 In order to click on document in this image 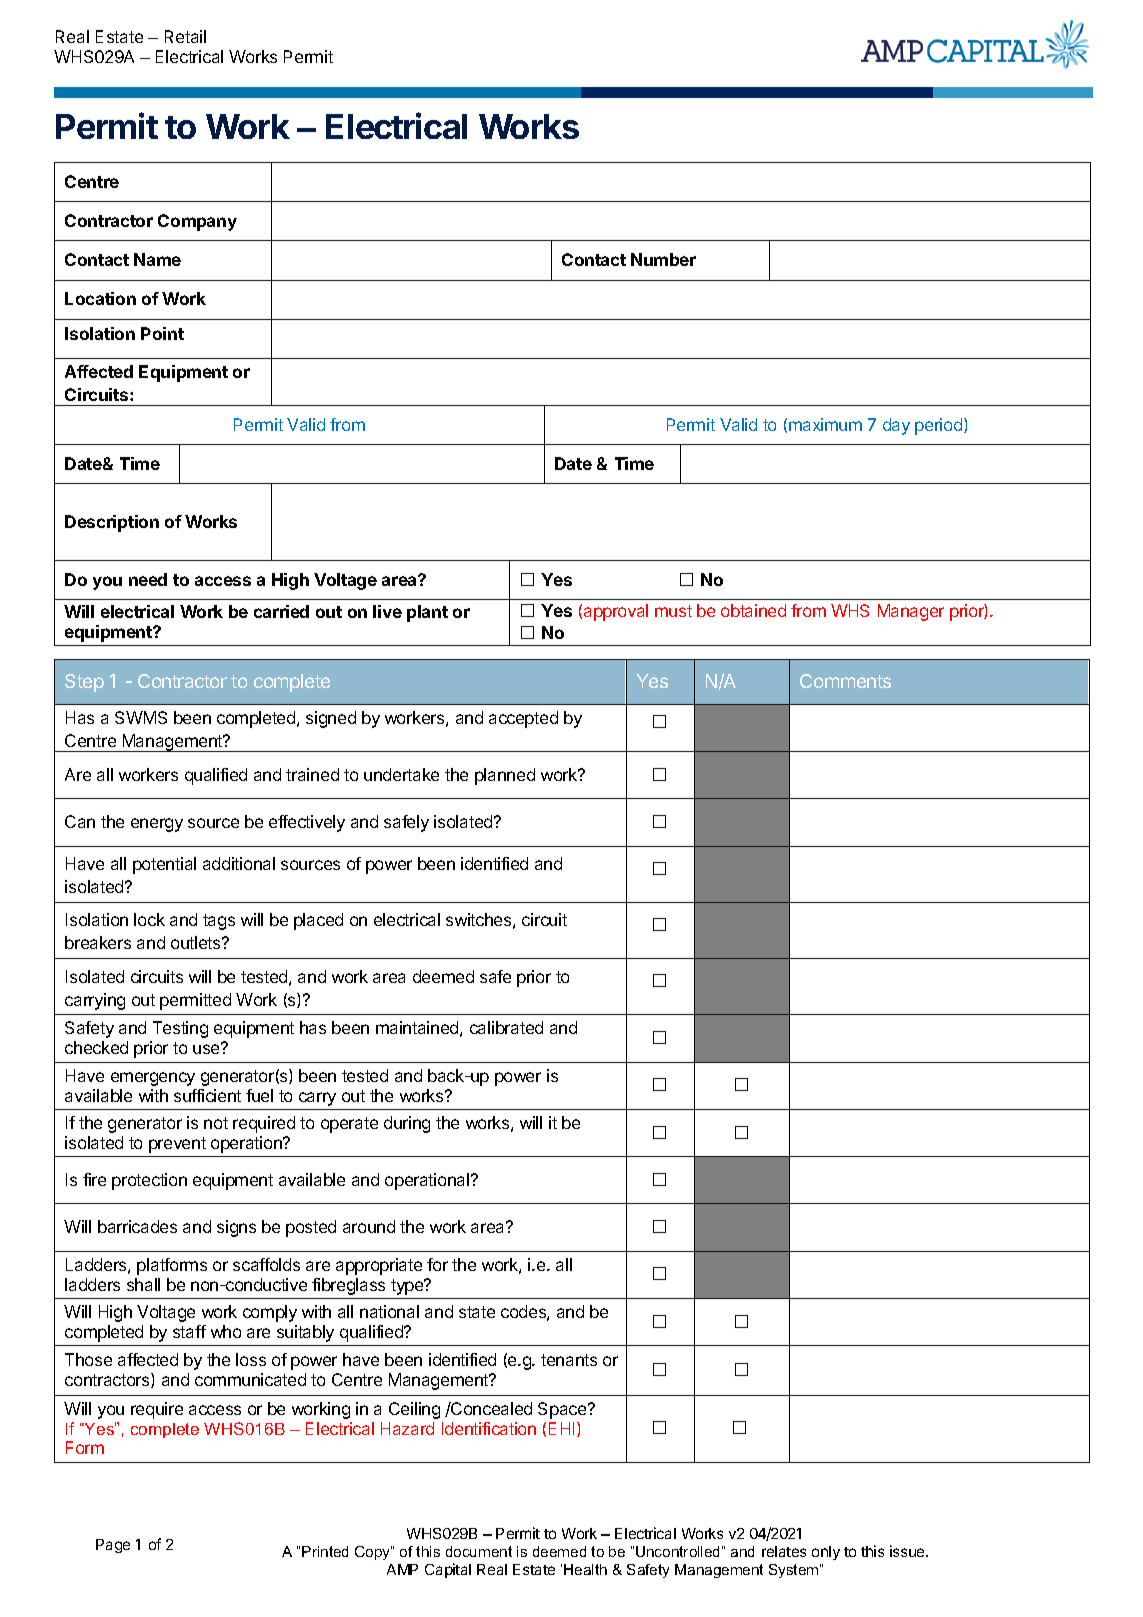, I will do `click(479, 1551)`.
